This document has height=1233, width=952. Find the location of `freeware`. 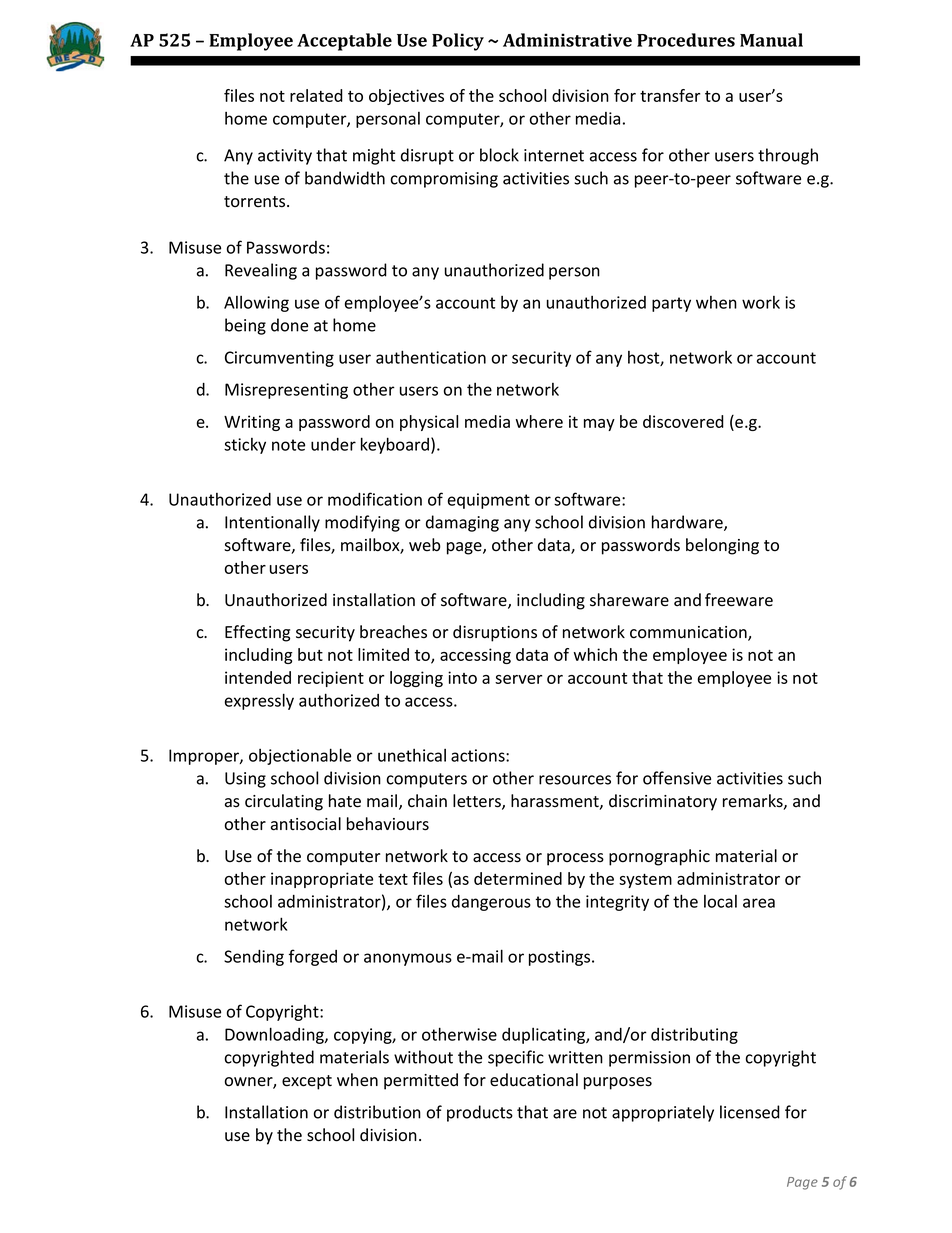

freeware is located at coordinates (739, 600).
